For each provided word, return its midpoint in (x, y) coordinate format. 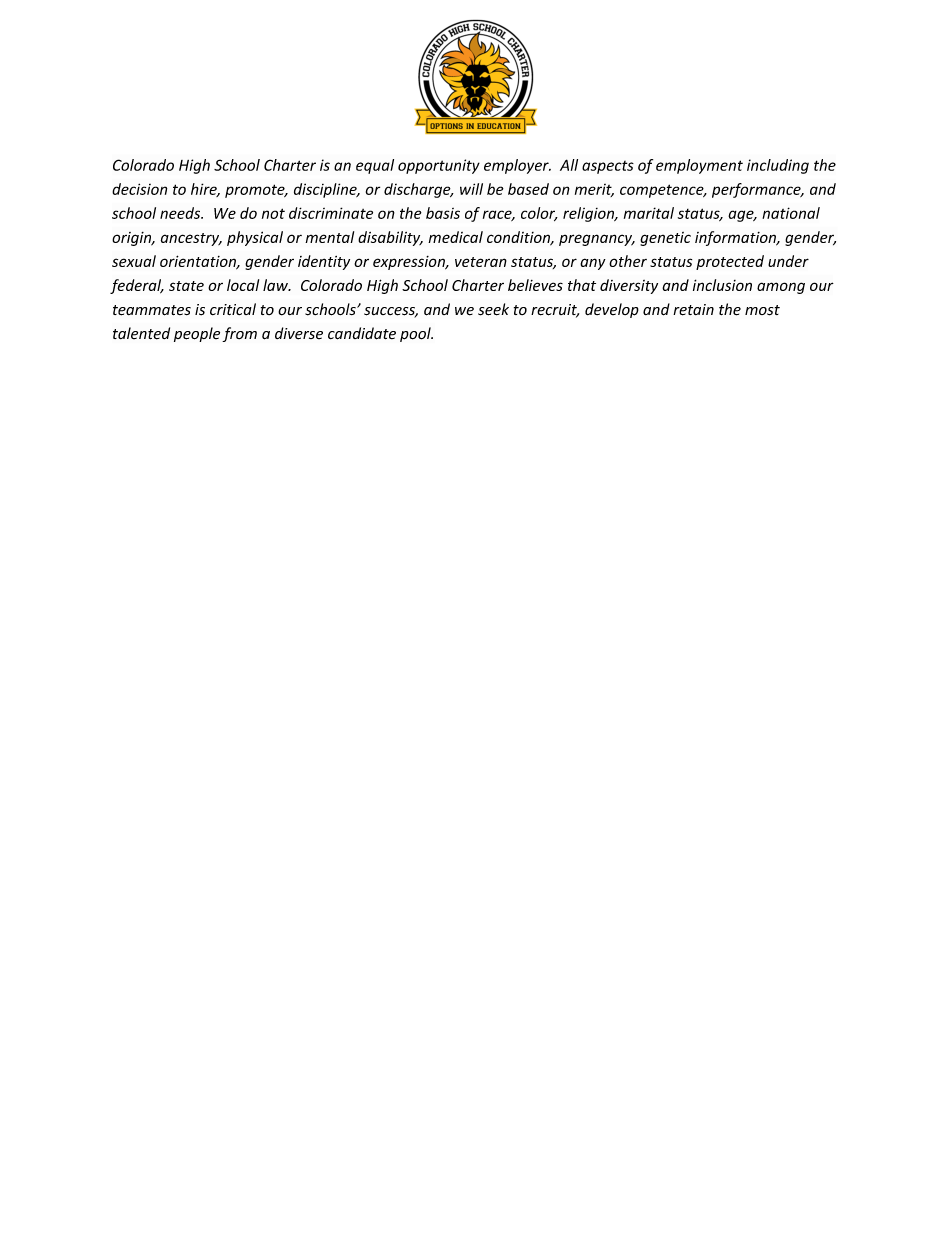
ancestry (191, 239)
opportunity (439, 166)
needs (181, 213)
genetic (665, 239)
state (186, 286)
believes (535, 285)
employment (699, 166)
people (197, 334)
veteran (481, 262)
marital (649, 213)
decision (139, 189)
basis (443, 213)
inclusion (722, 285)
